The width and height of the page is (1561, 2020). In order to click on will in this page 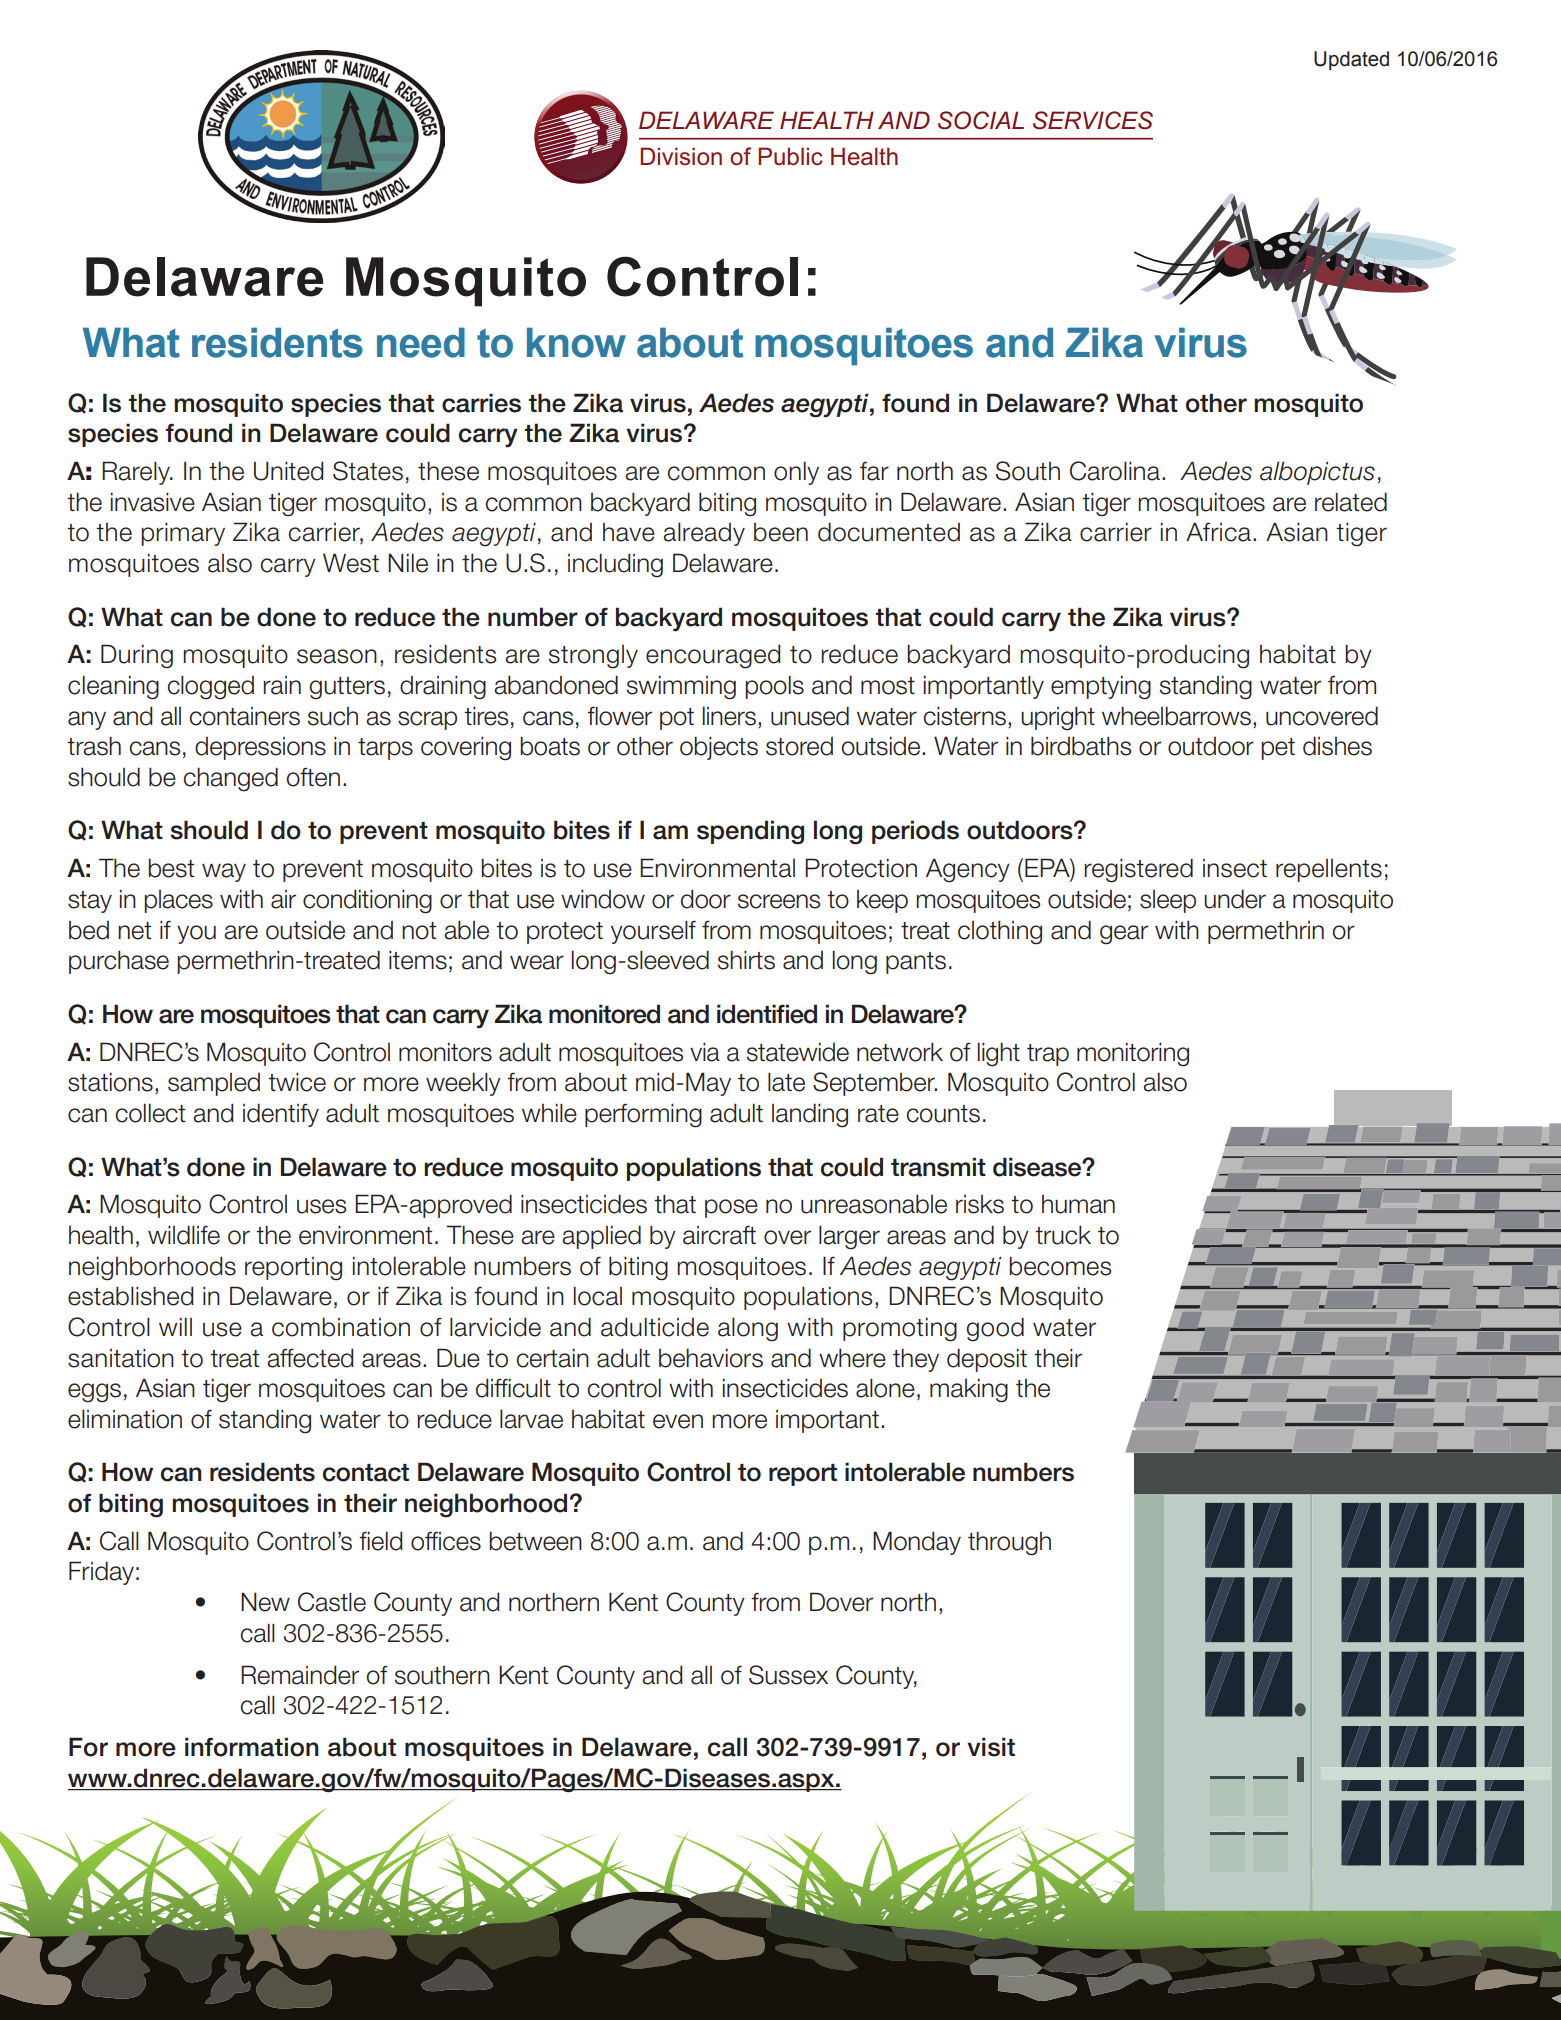, I will do `click(175, 1326)`.
